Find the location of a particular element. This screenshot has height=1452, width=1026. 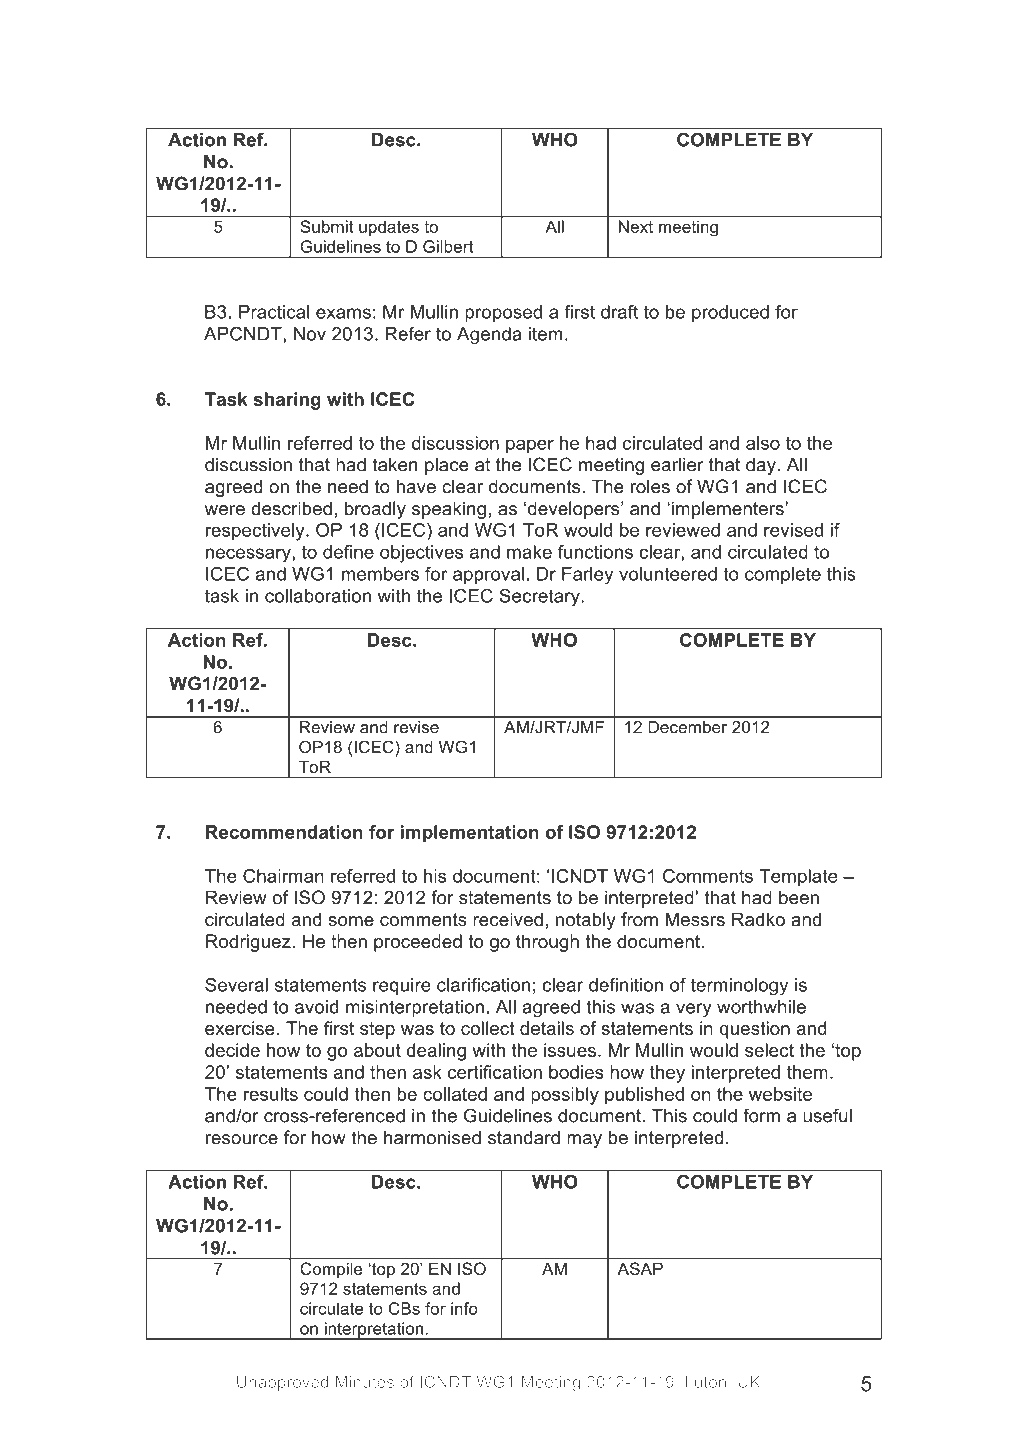

produced is located at coordinates (730, 313).
